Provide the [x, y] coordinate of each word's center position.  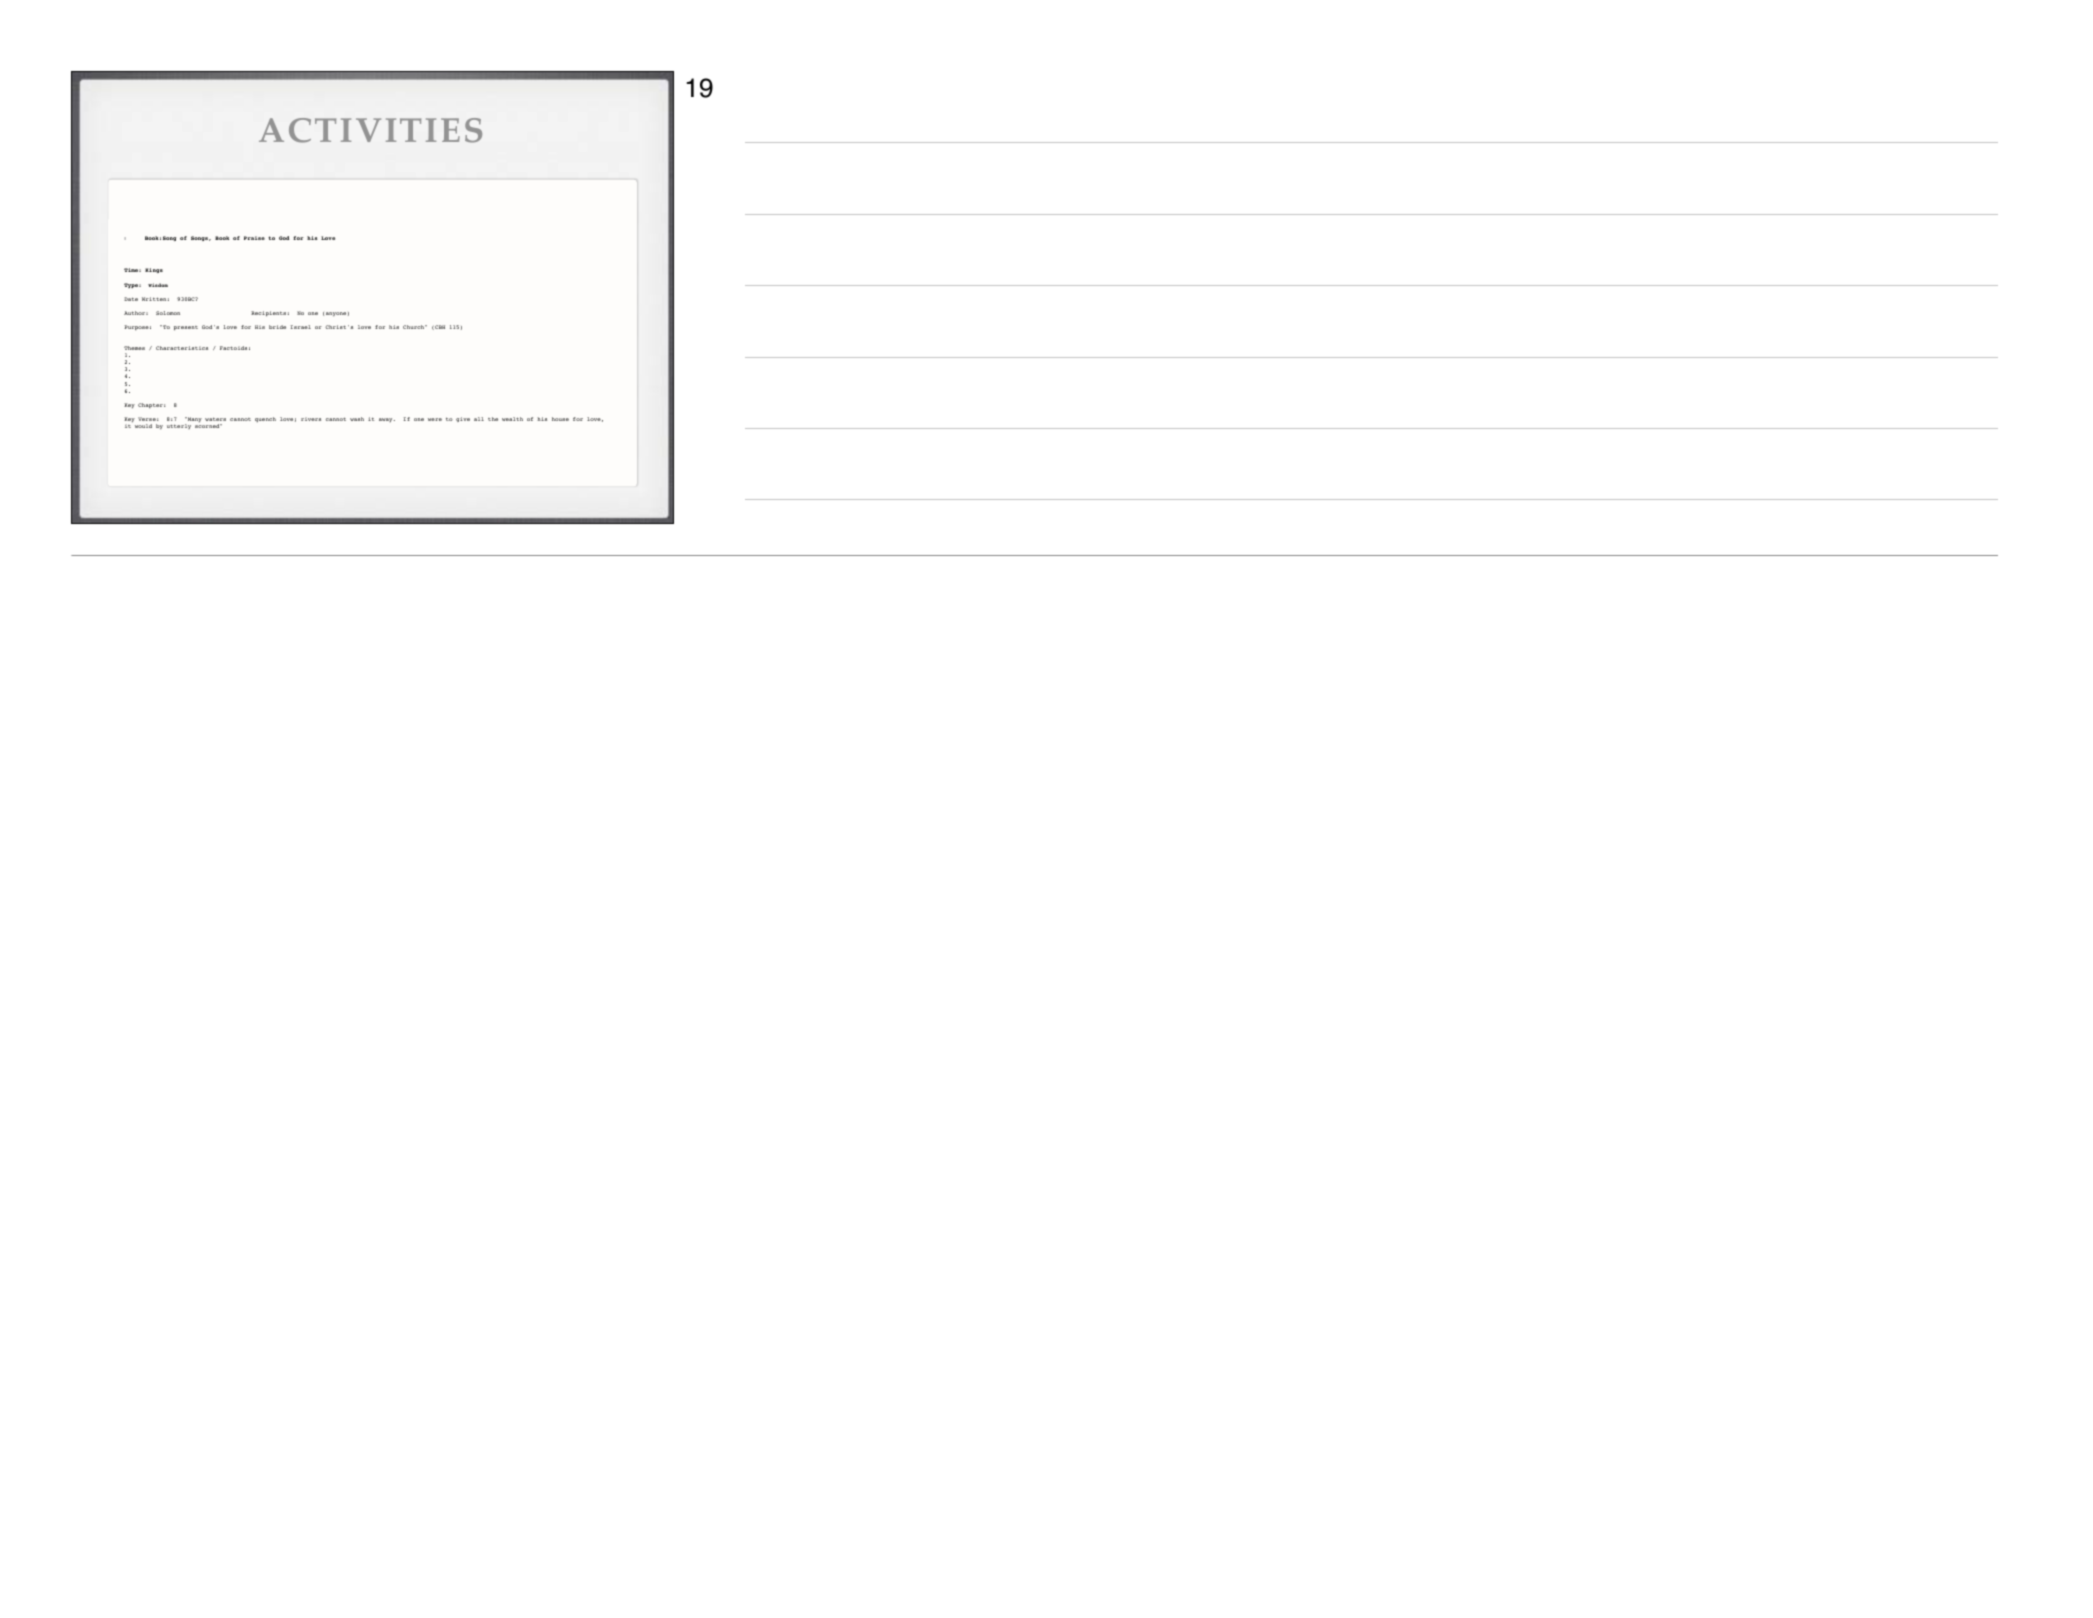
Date [131, 299]
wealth [512, 419]
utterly [179, 426]
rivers [311, 419]
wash [357, 419]
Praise [254, 238]
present [186, 328]
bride [277, 327]
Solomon [168, 313]
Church [415, 327]
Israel [301, 327]
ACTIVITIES [370, 130]
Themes [134, 348]
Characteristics [182, 348]
